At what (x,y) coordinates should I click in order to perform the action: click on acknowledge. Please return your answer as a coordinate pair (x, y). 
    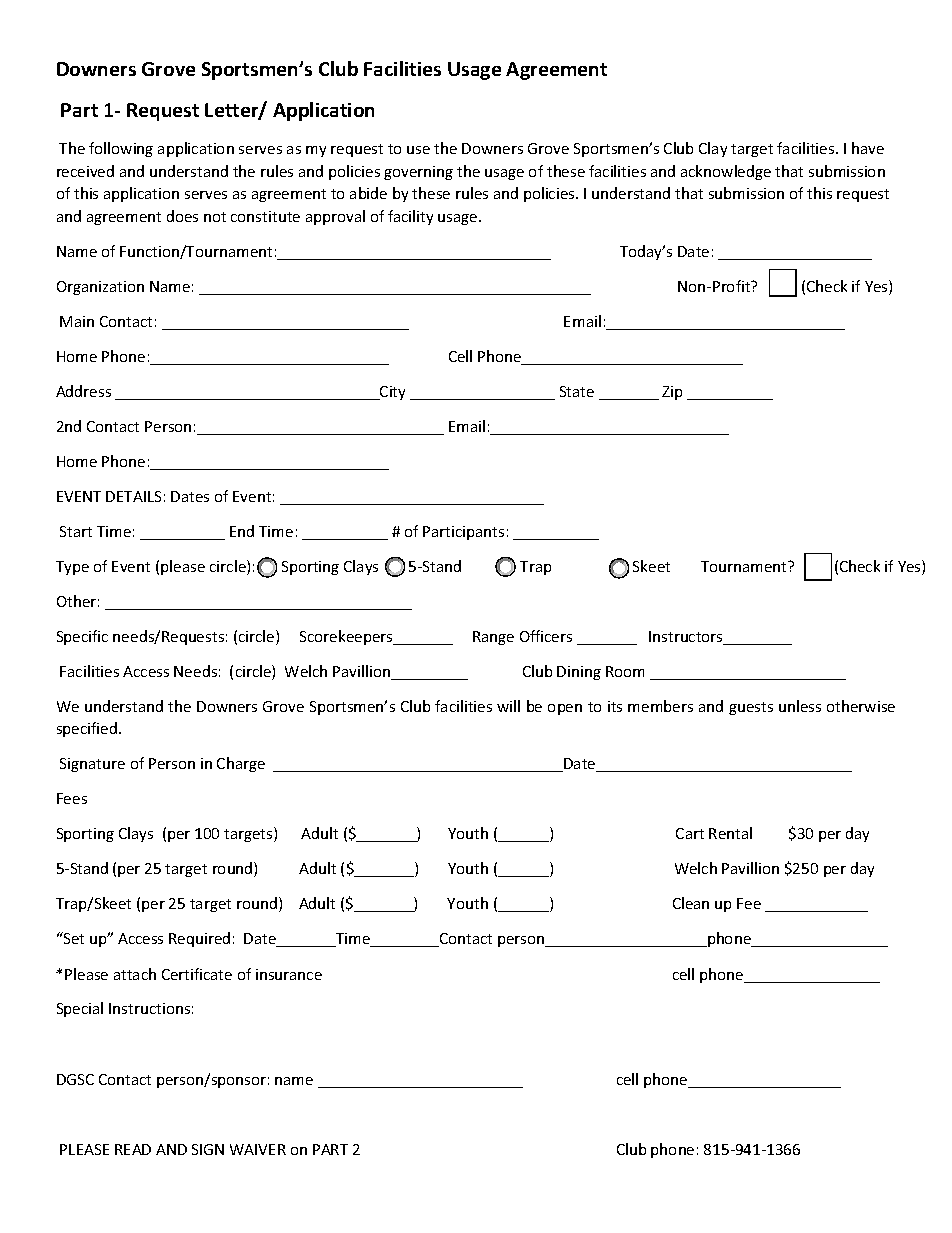
    Looking at the image, I should click on (726, 172).
